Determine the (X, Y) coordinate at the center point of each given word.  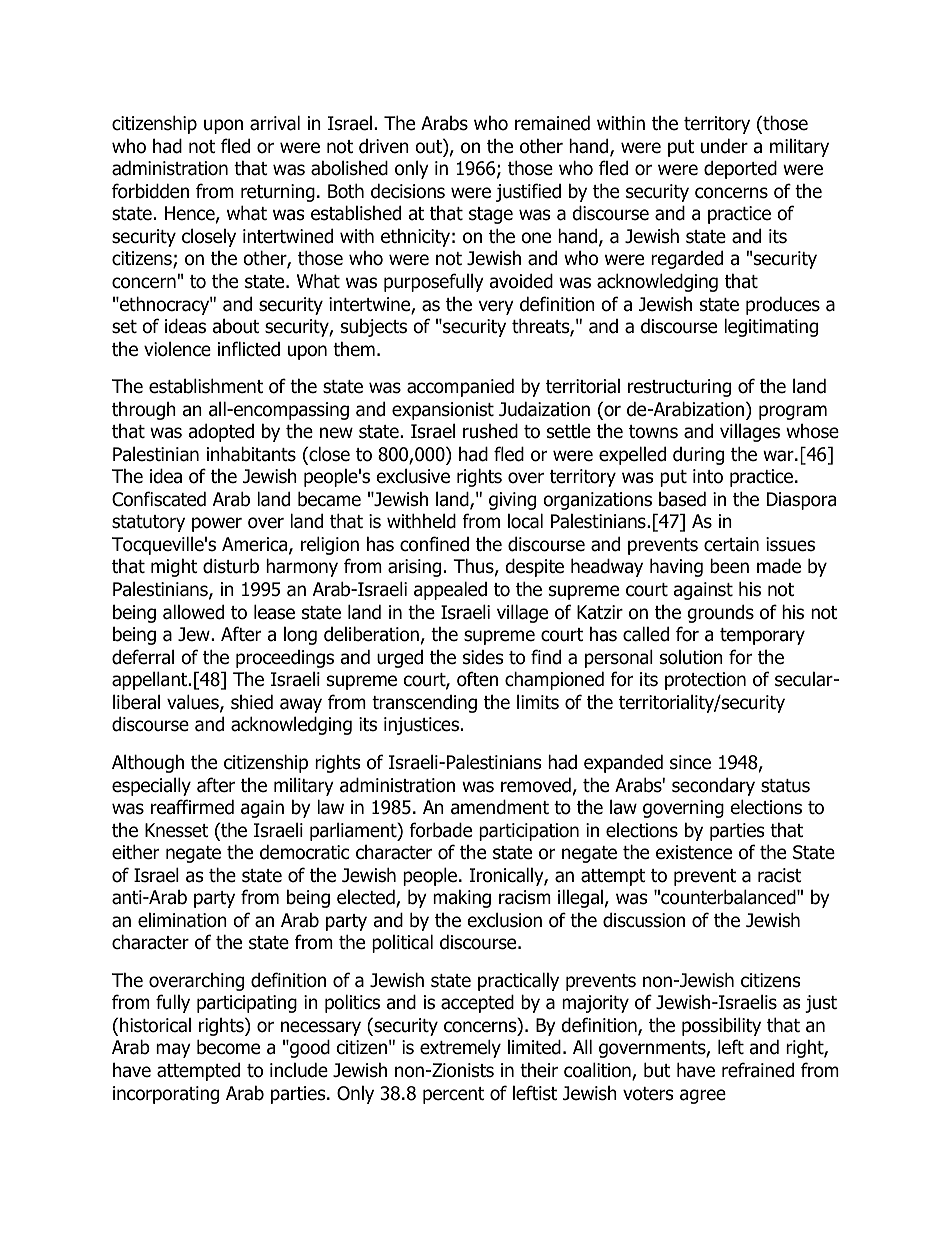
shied (252, 702)
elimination (182, 920)
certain (731, 544)
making (462, 898)
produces (783, 305)
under (724, 146)
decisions (408, 191)
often (477, 679)
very (496, 307)
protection (705, 681)
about (236, 326)
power (217, 524)
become (228, 1047)
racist (780, 875)
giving (512, 501)
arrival (275, 123)
